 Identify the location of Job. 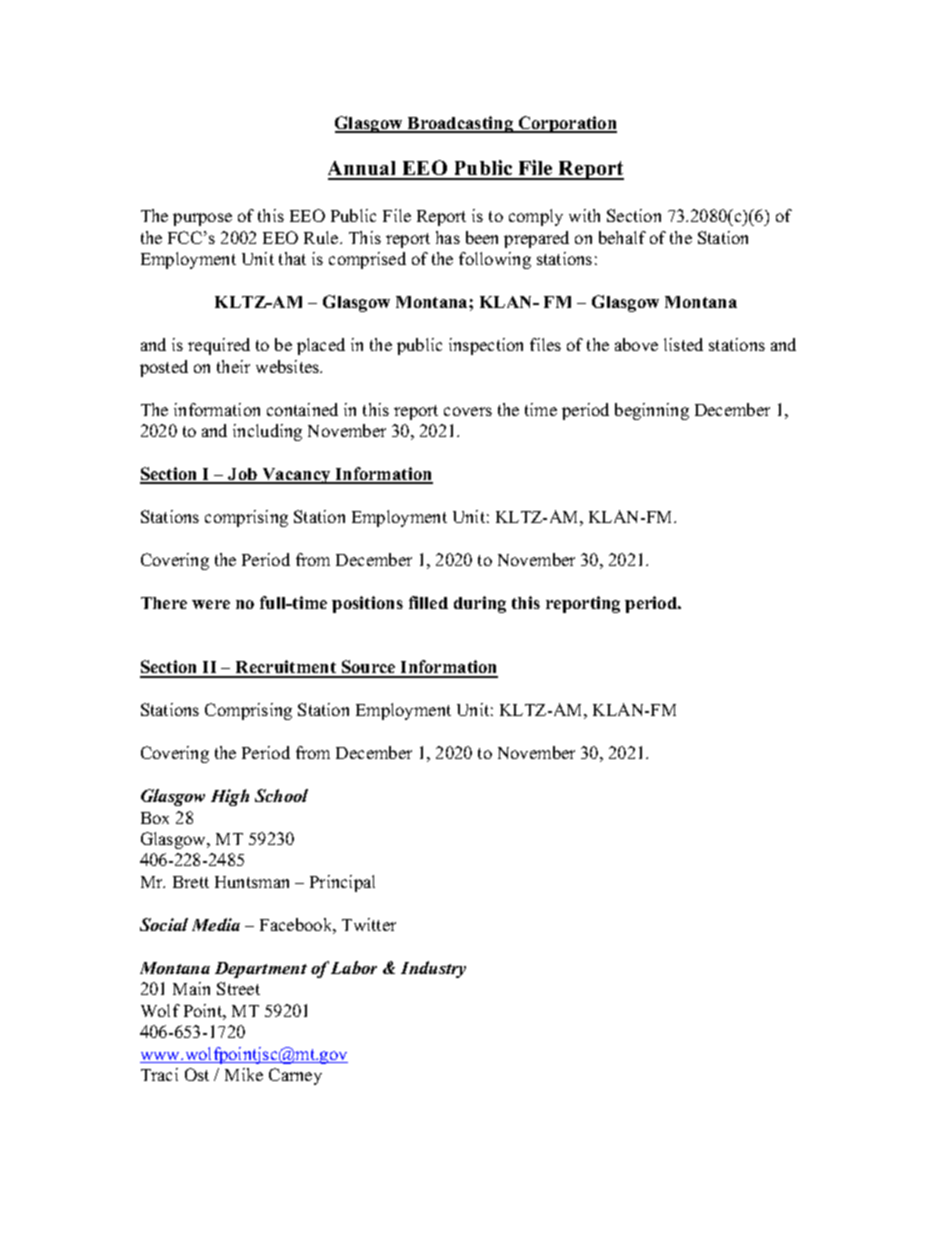
(242, 475).
